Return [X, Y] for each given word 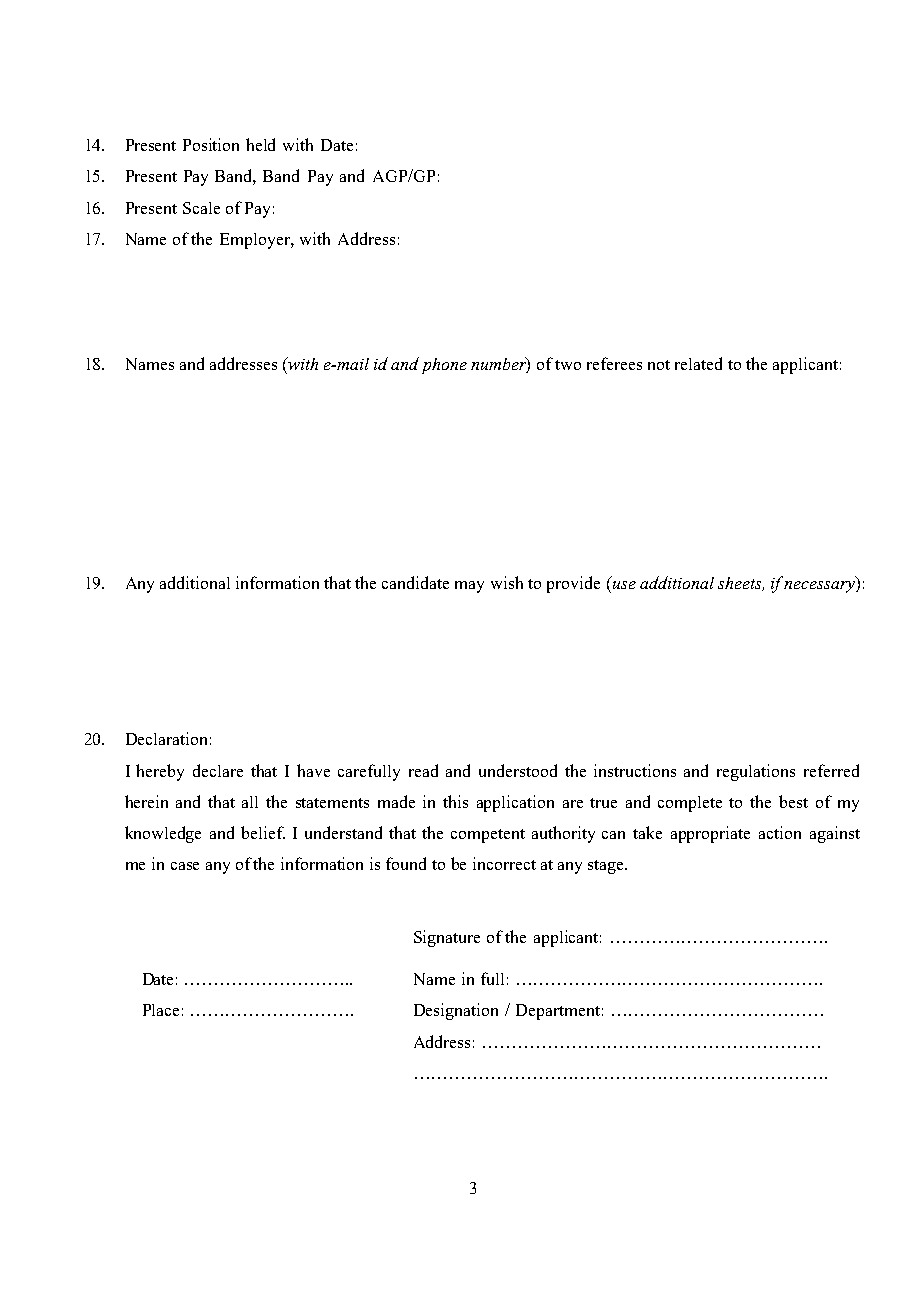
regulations [756, 772]
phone [444, 366]
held [260, 144]
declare [218, 770]
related [698, 363]
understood [518, 770]
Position [211, 144]
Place [161, 1010]
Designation [456, 1011]
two [568, 365]
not [659, 365]
